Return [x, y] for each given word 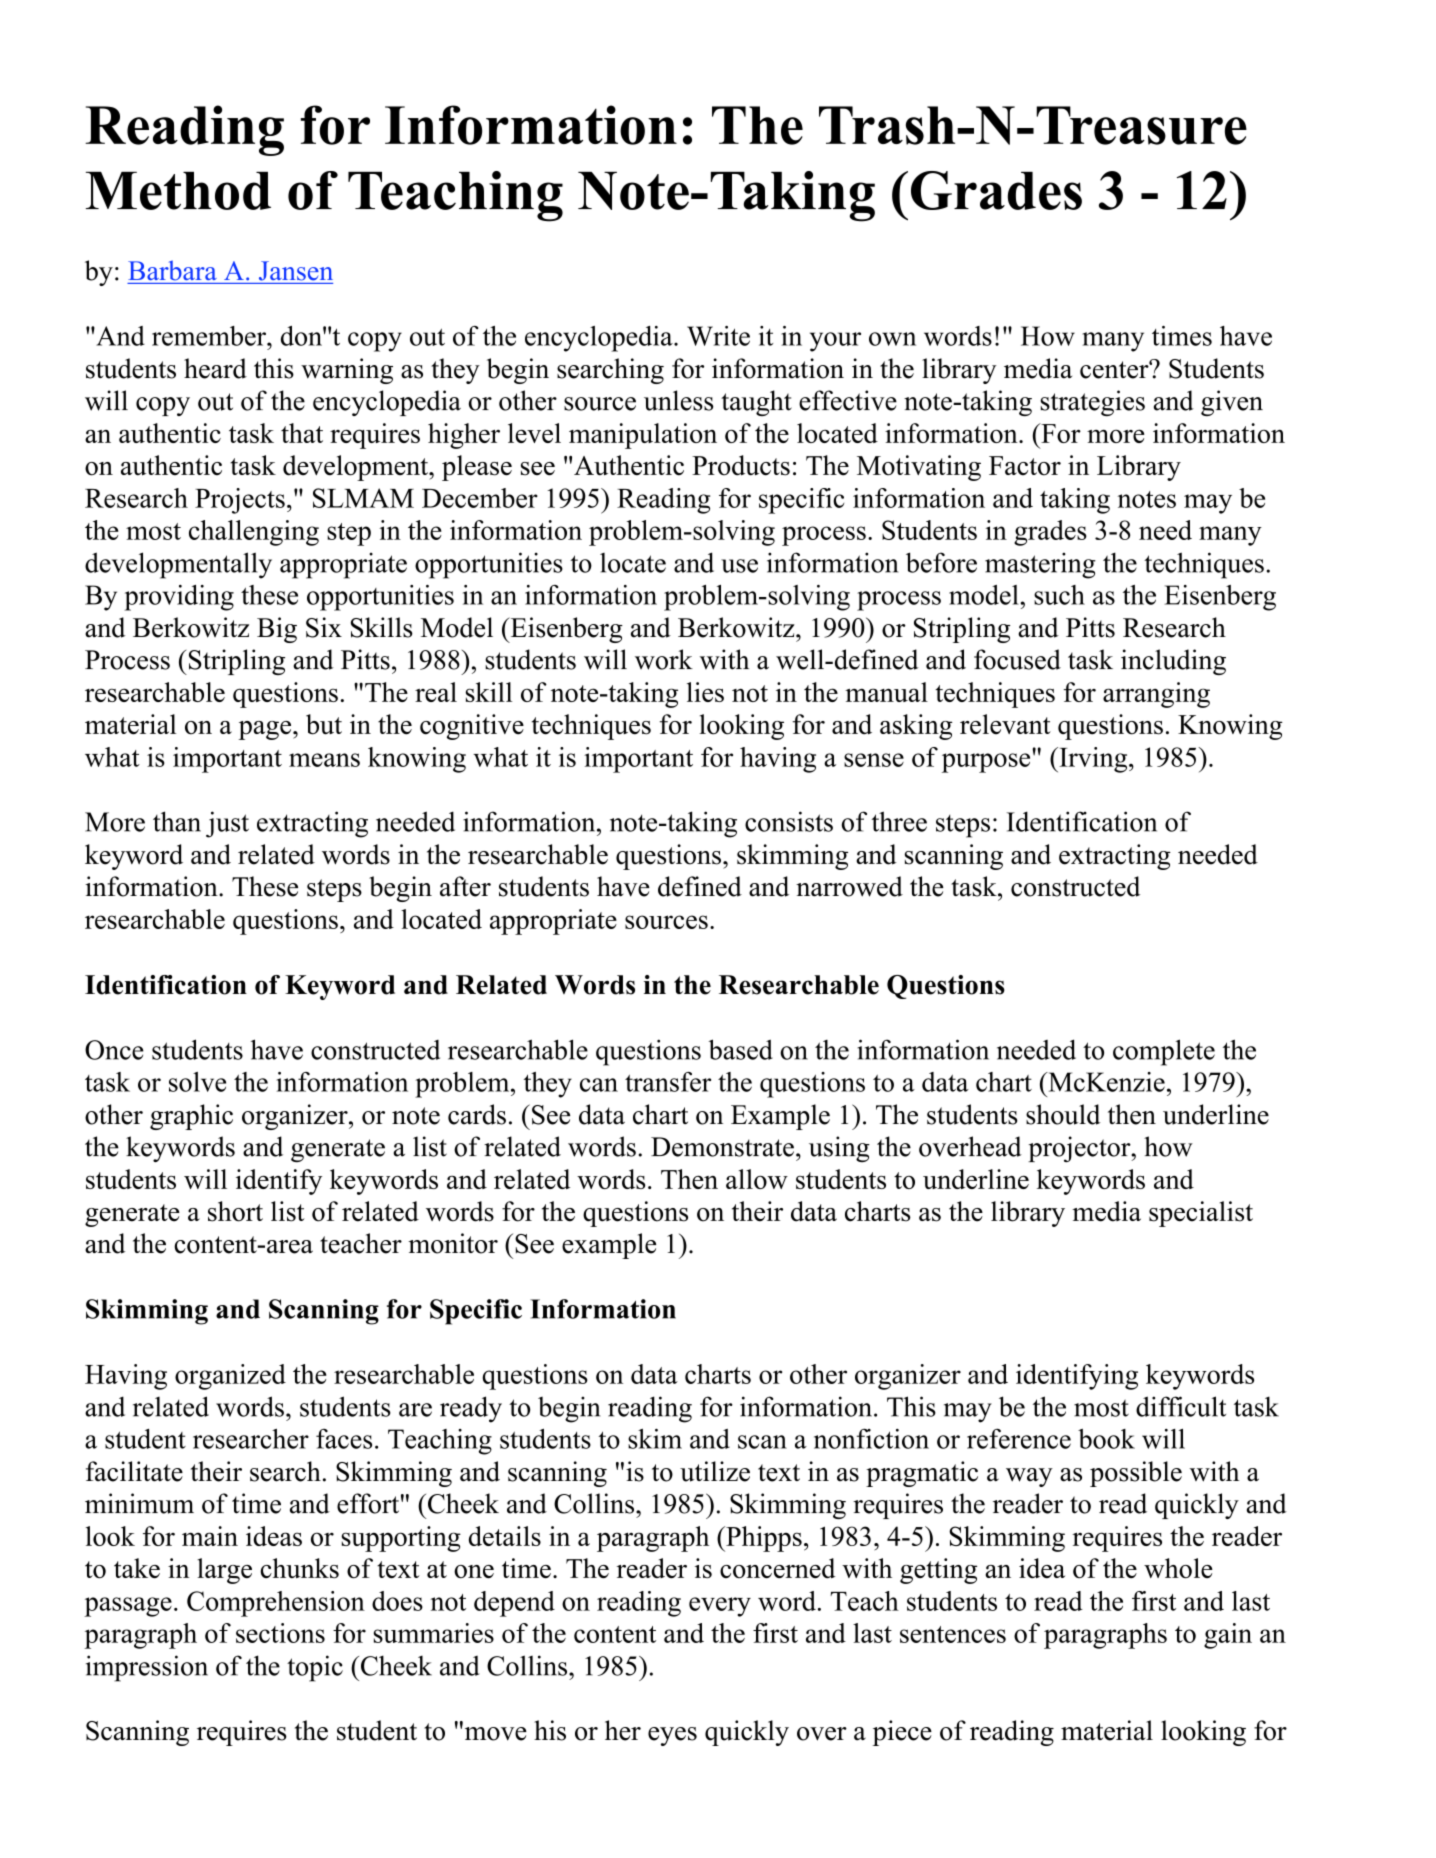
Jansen [296, 271]
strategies [1092, 403]
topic [315, 1668]
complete [1164, 1052]
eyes [672, 1736]
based [741, 1049]
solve [197, 1082]
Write [718, 336]
